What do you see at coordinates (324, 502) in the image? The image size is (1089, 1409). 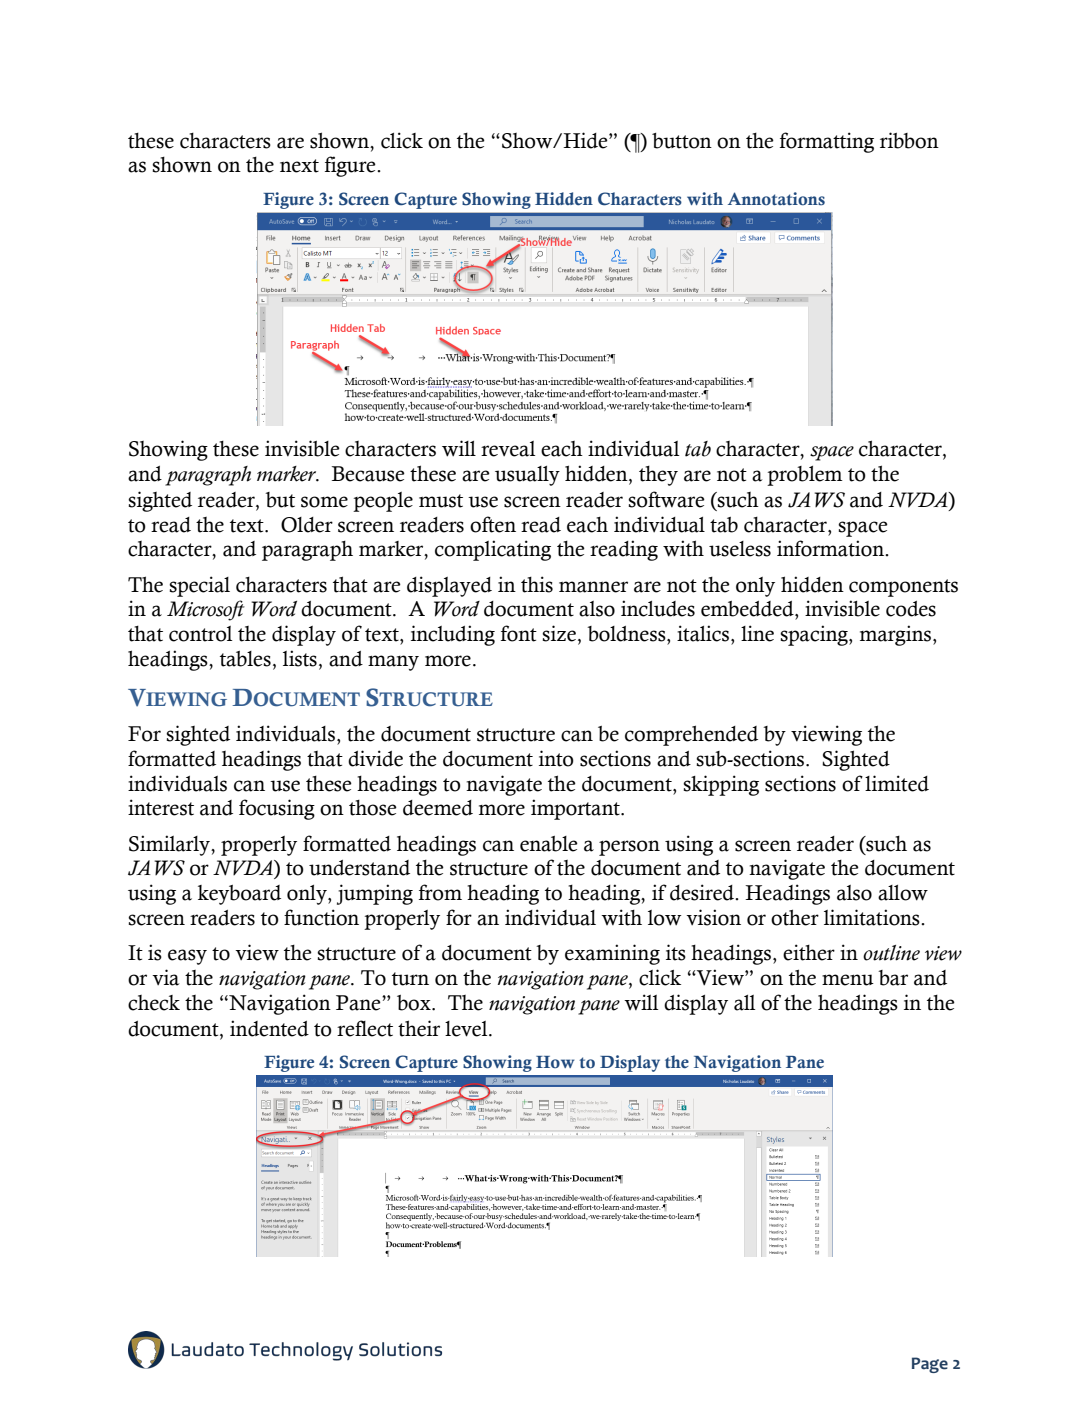 I see `some` at bounding box center [324, 502].
